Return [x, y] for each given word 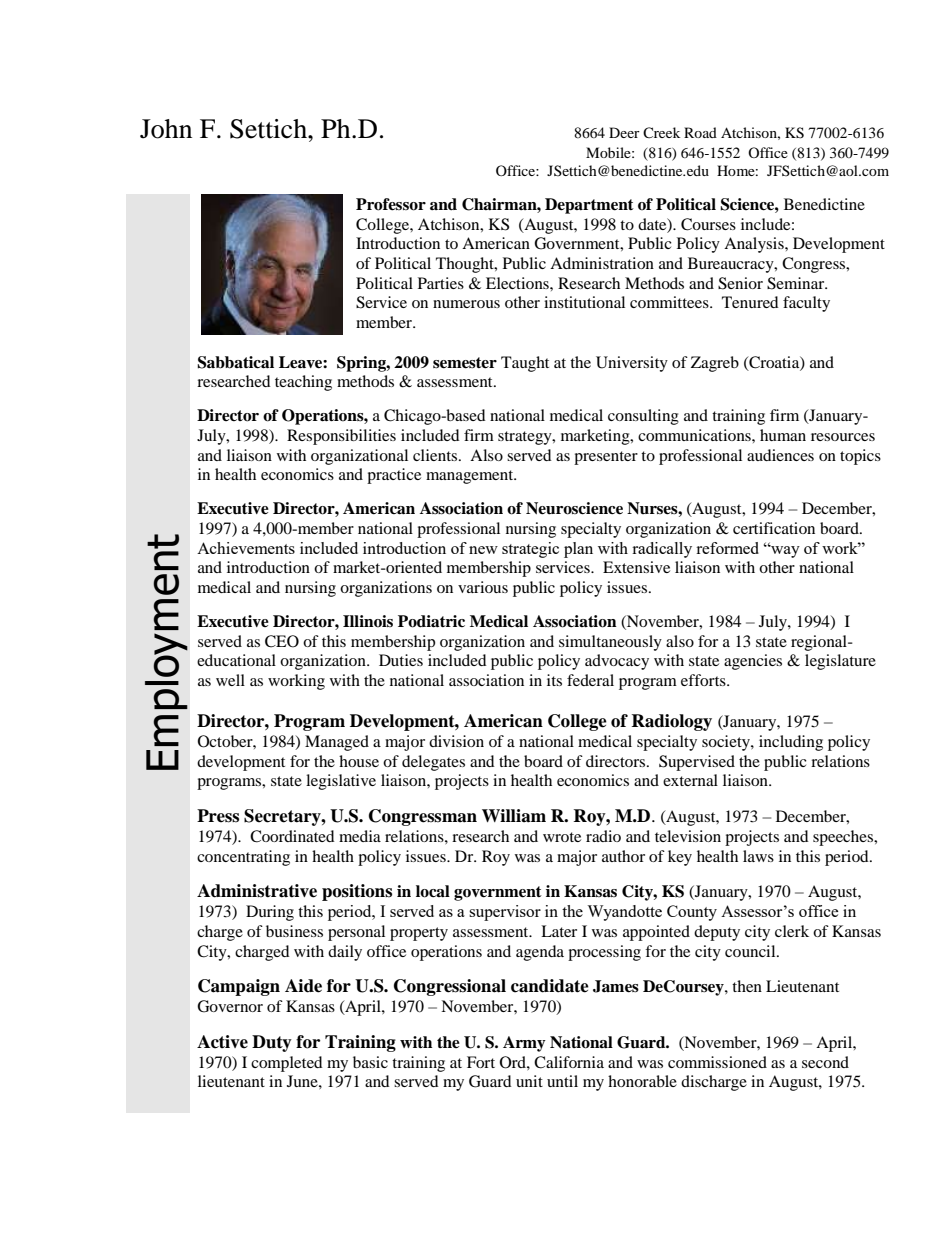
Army [524, 1044]
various [483, 587]
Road [700, 132]
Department [589, 206]
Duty [272, 1043]
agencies [753, 662]
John [166, 129]
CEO [282, 641]
